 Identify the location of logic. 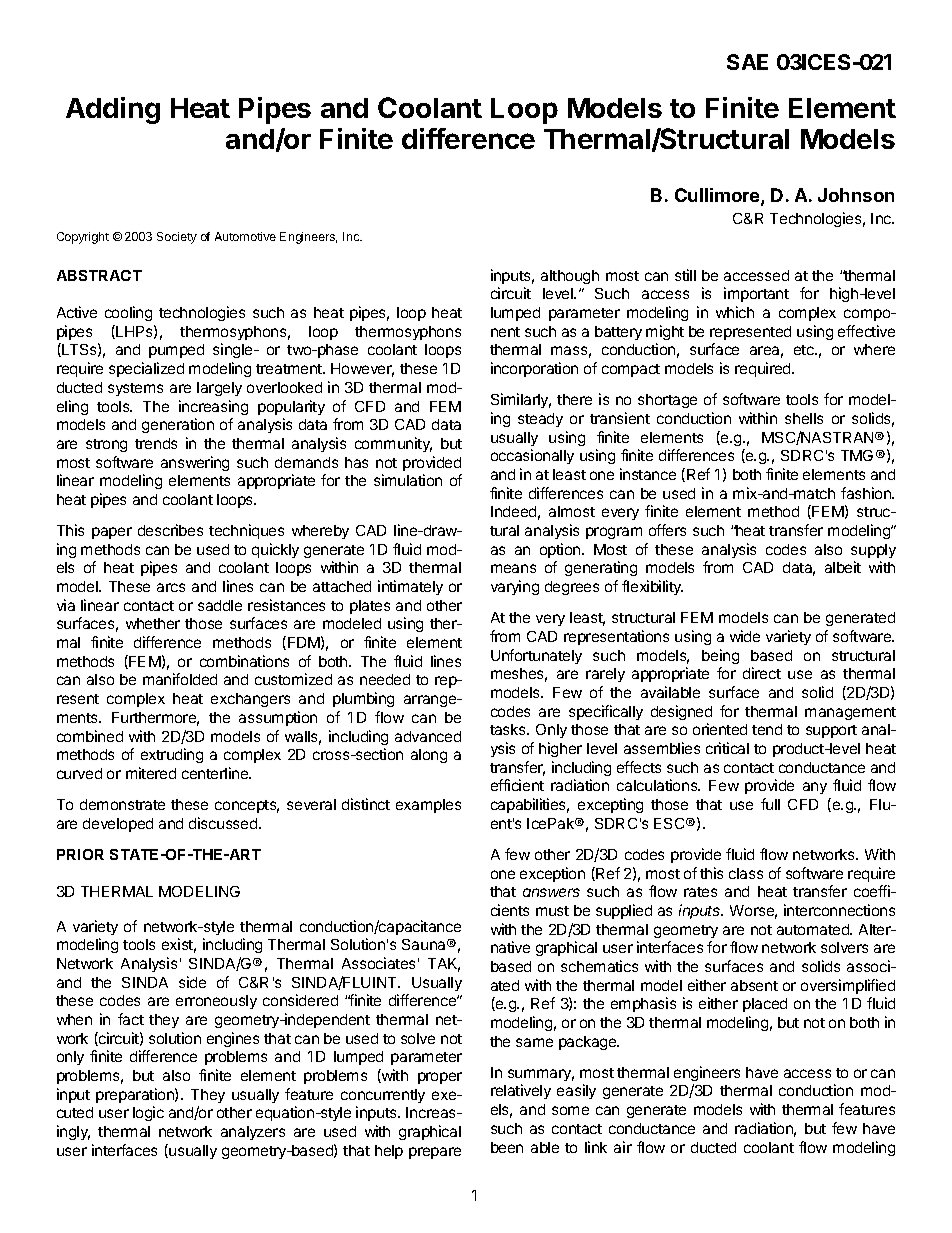
(148, 1113).
